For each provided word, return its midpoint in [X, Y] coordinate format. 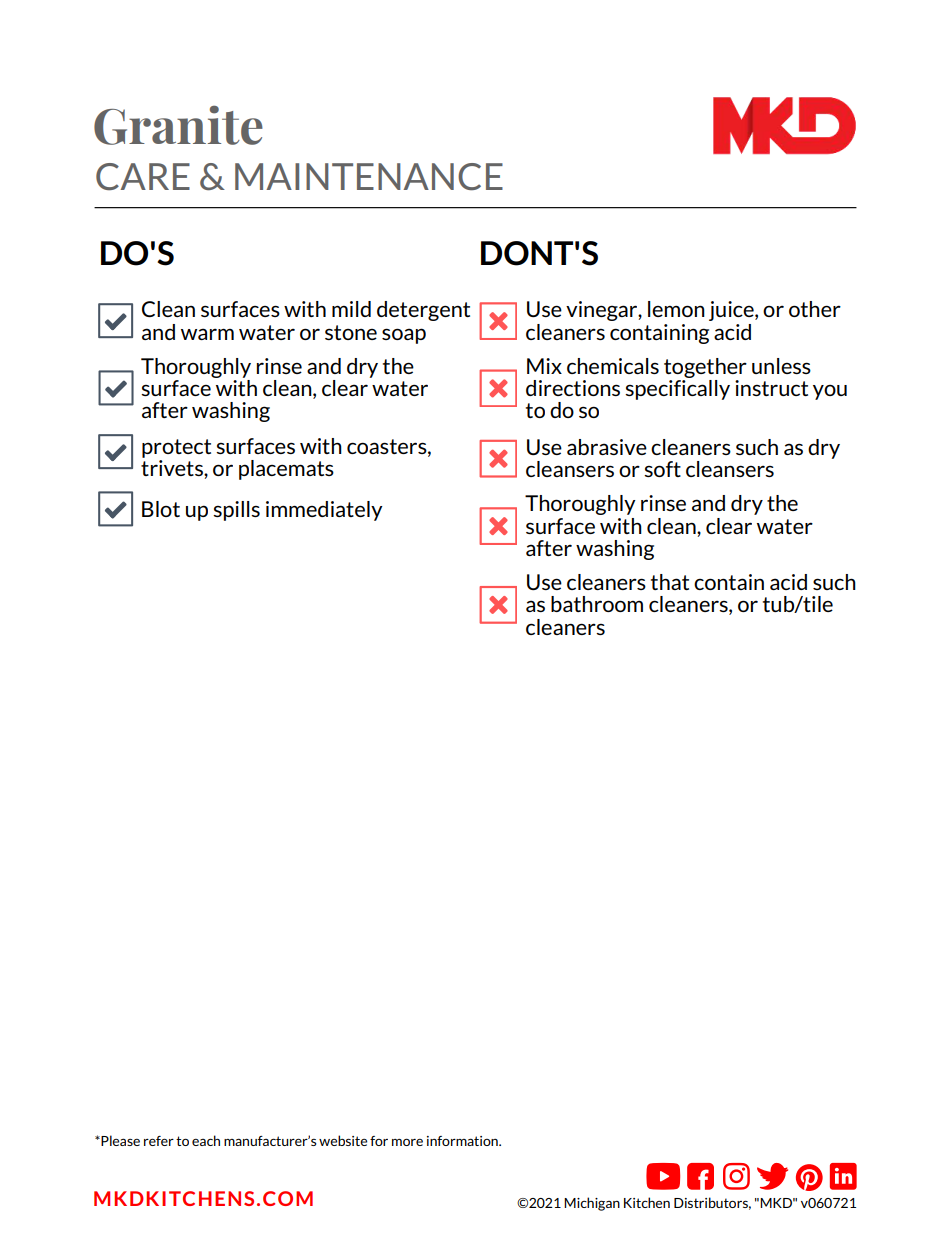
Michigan [592, 1204]
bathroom [597, 604]
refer [159, 1141]
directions [573, 388]
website [343, 1140]
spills [236, 511]
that [670, 582]
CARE [143, 177]
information [463, 1141]
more [407, 1142]
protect [176, 448]
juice [732, 311]
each [206, 1140]
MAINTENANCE [369, 177]
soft [662, 469]
